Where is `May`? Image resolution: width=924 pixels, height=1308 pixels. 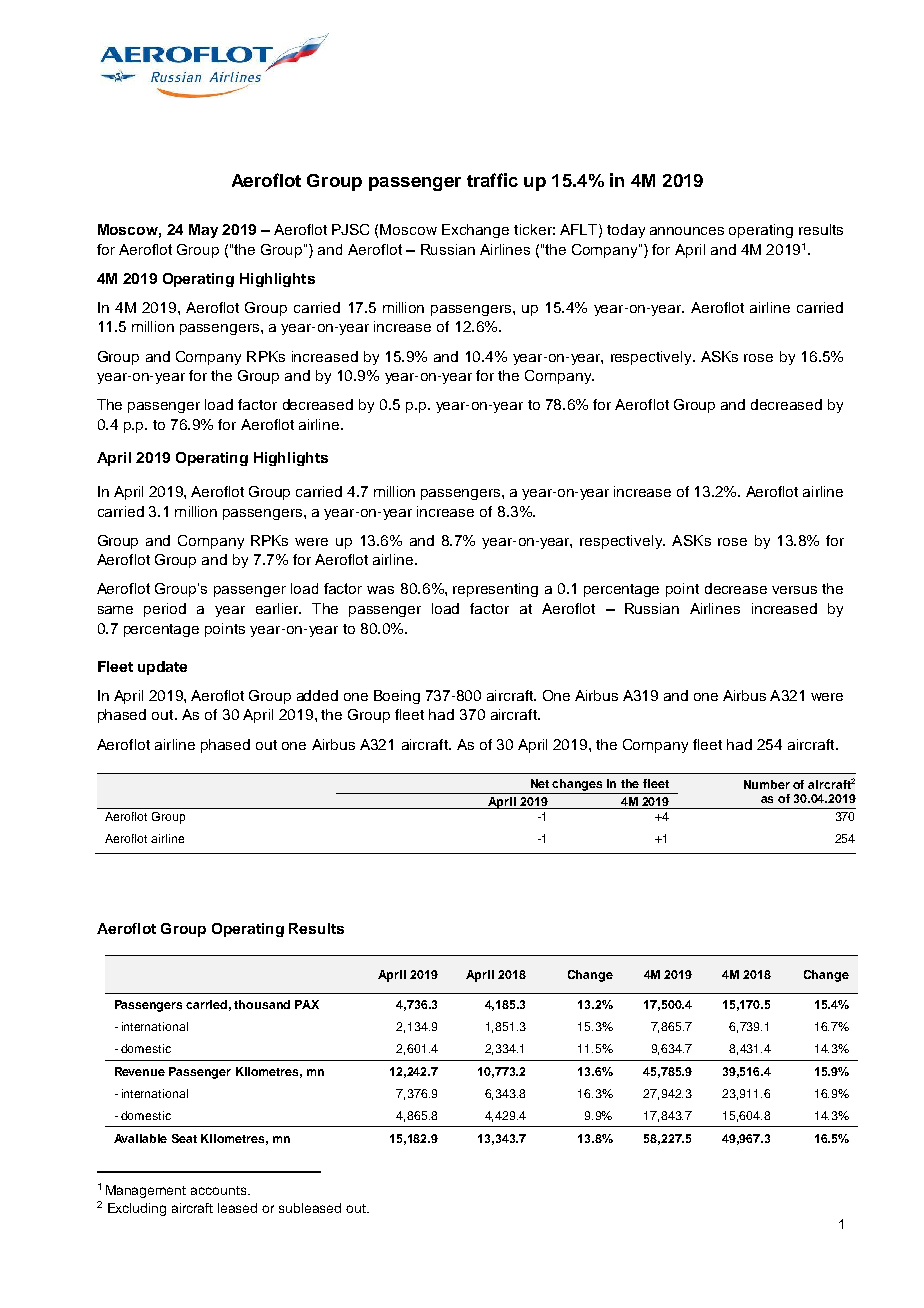
May is located at coordinates (203, 231).
